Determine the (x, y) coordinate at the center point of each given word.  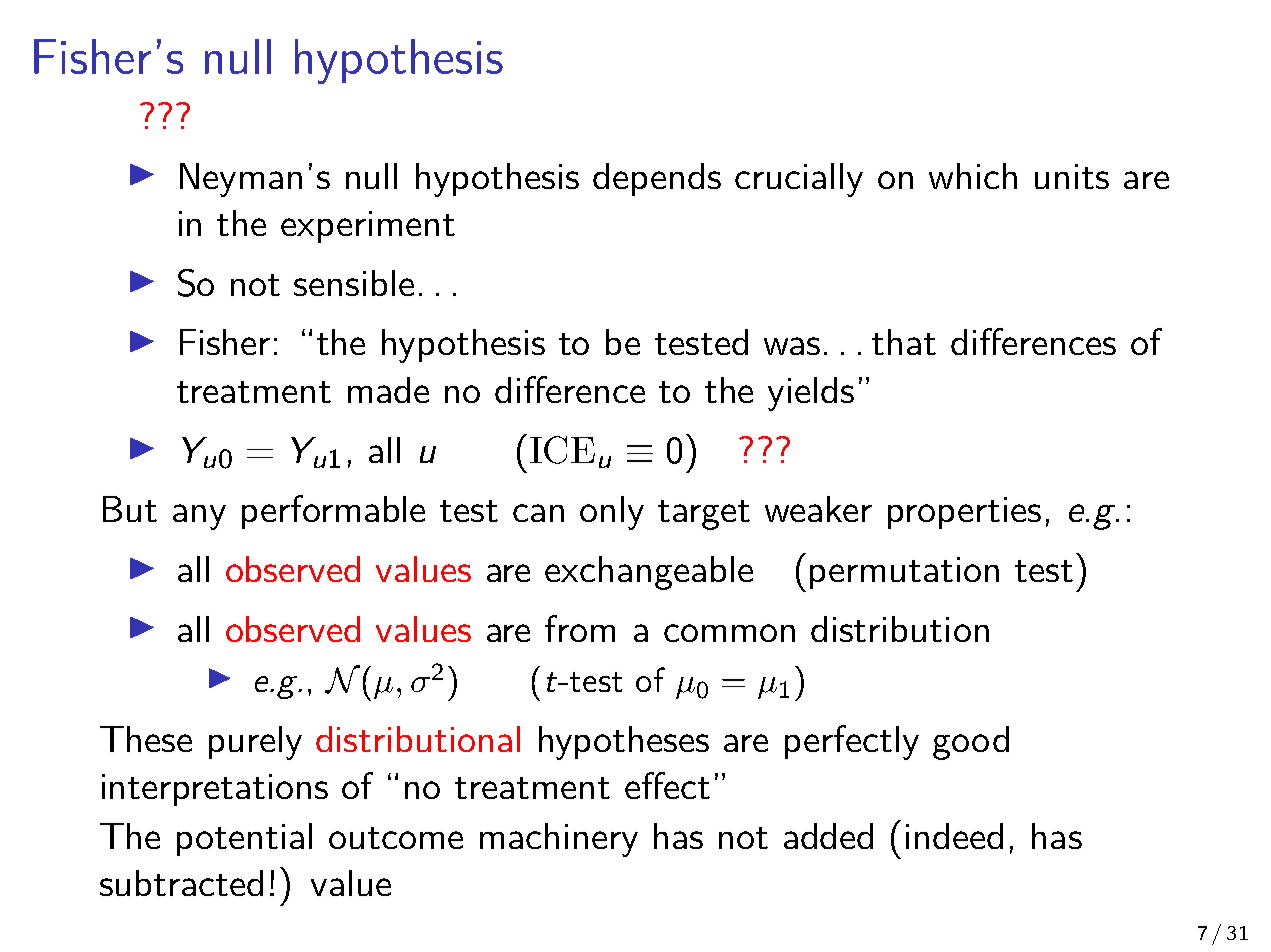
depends (657, 179)
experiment (368, 227)
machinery (559, 840)
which (973, 176)
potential (244, 839)
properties (964, 513)
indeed (954, 836)
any (199, 517)
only (612, 513)
